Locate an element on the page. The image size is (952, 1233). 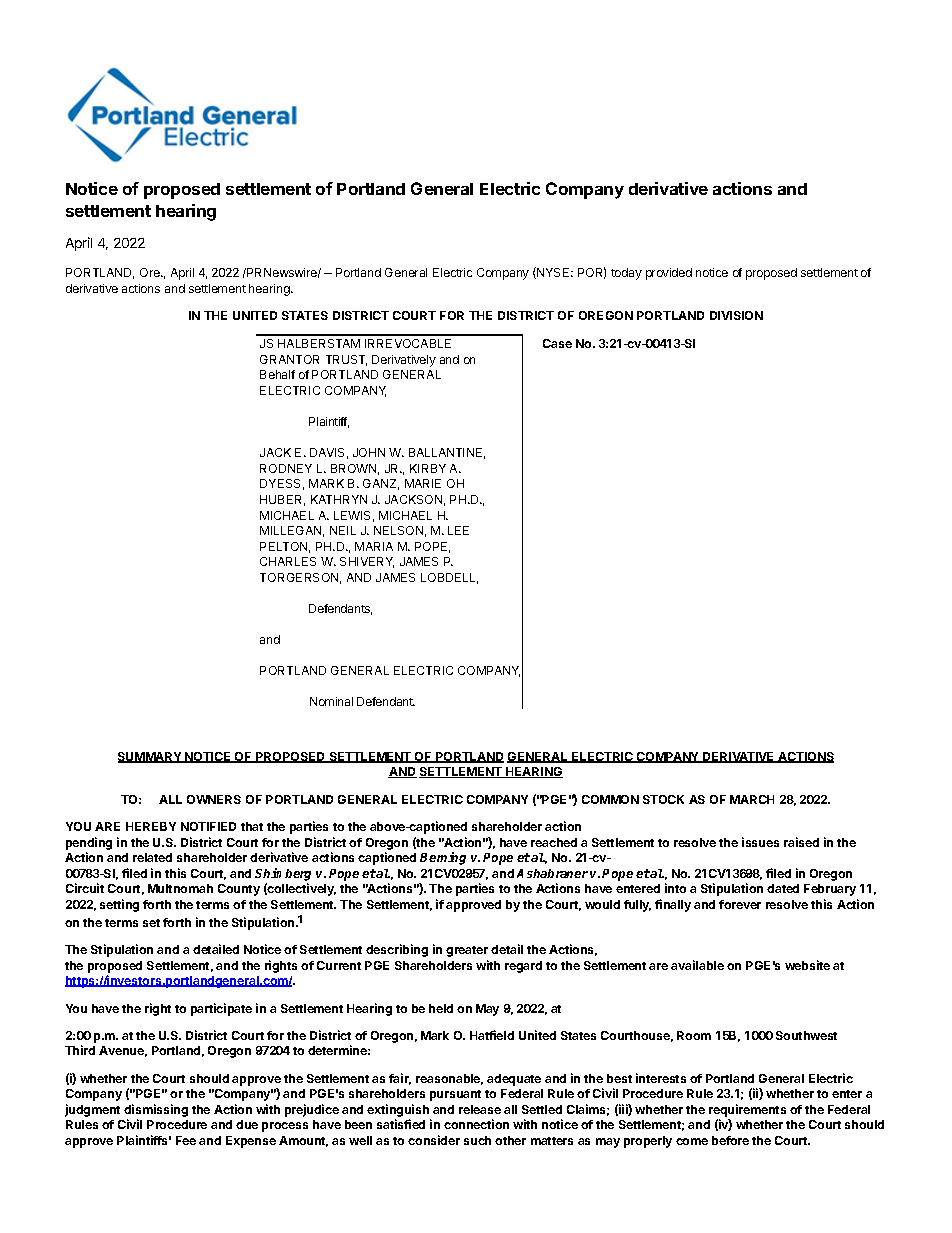
greater is located at coordinates (467, 951).
